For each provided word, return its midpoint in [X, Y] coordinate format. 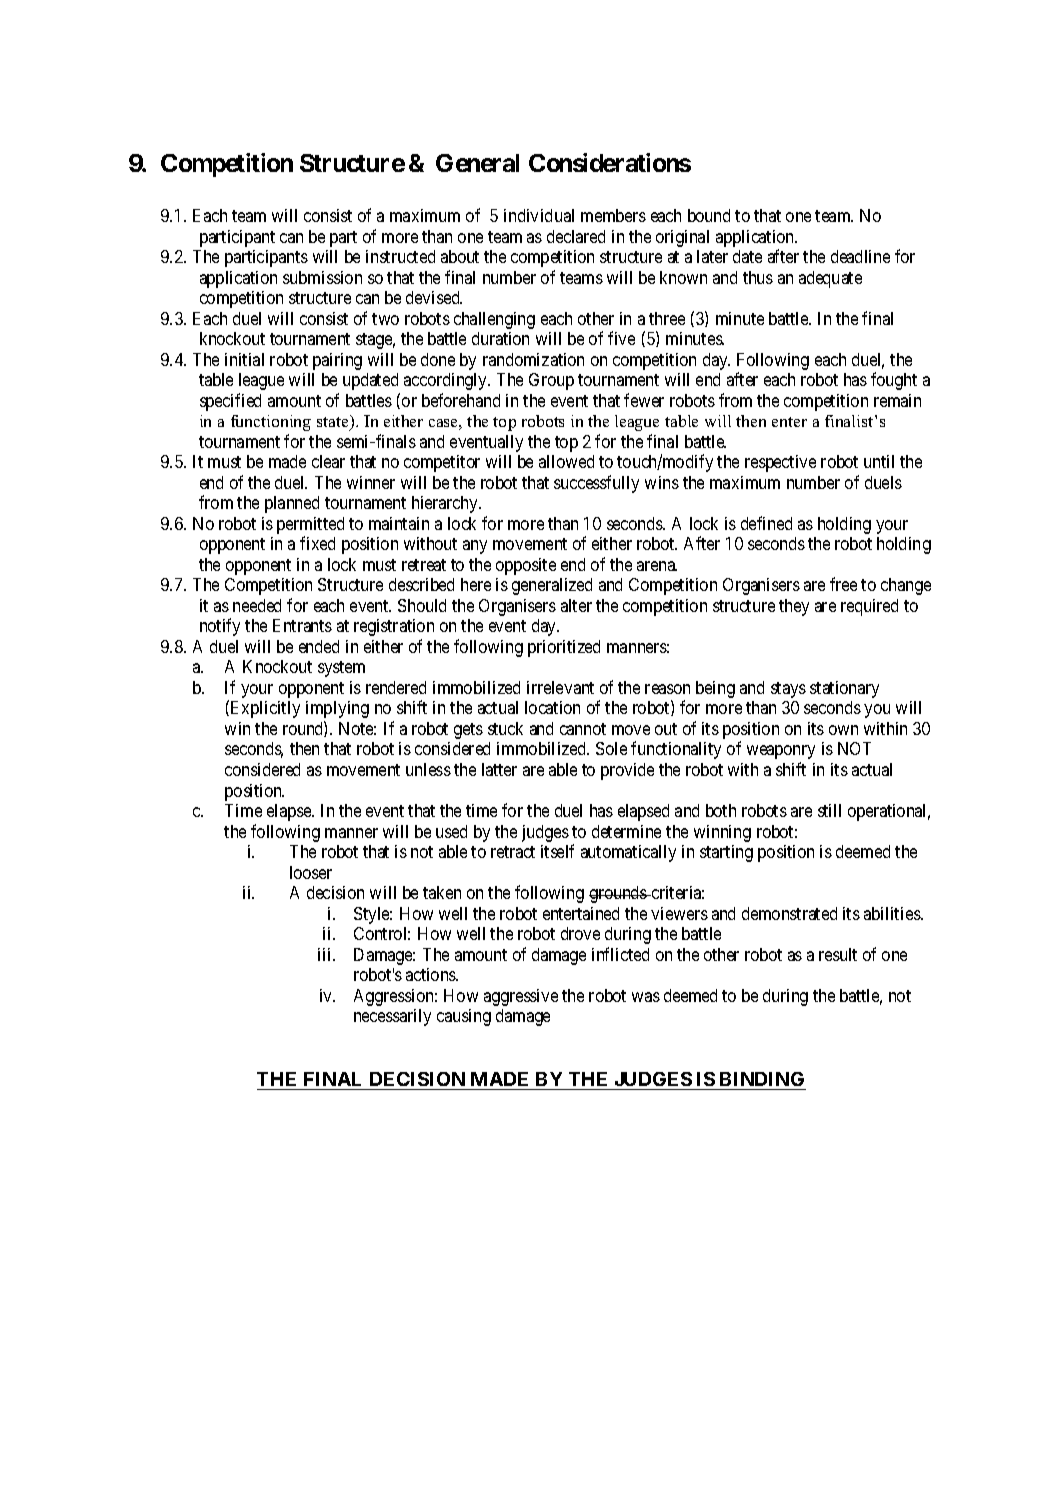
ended [319, 646]
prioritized [564, 648]
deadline [860, 256]
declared [576, 236]
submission [322, 277]
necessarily [392, 1017]
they [794, 607]
